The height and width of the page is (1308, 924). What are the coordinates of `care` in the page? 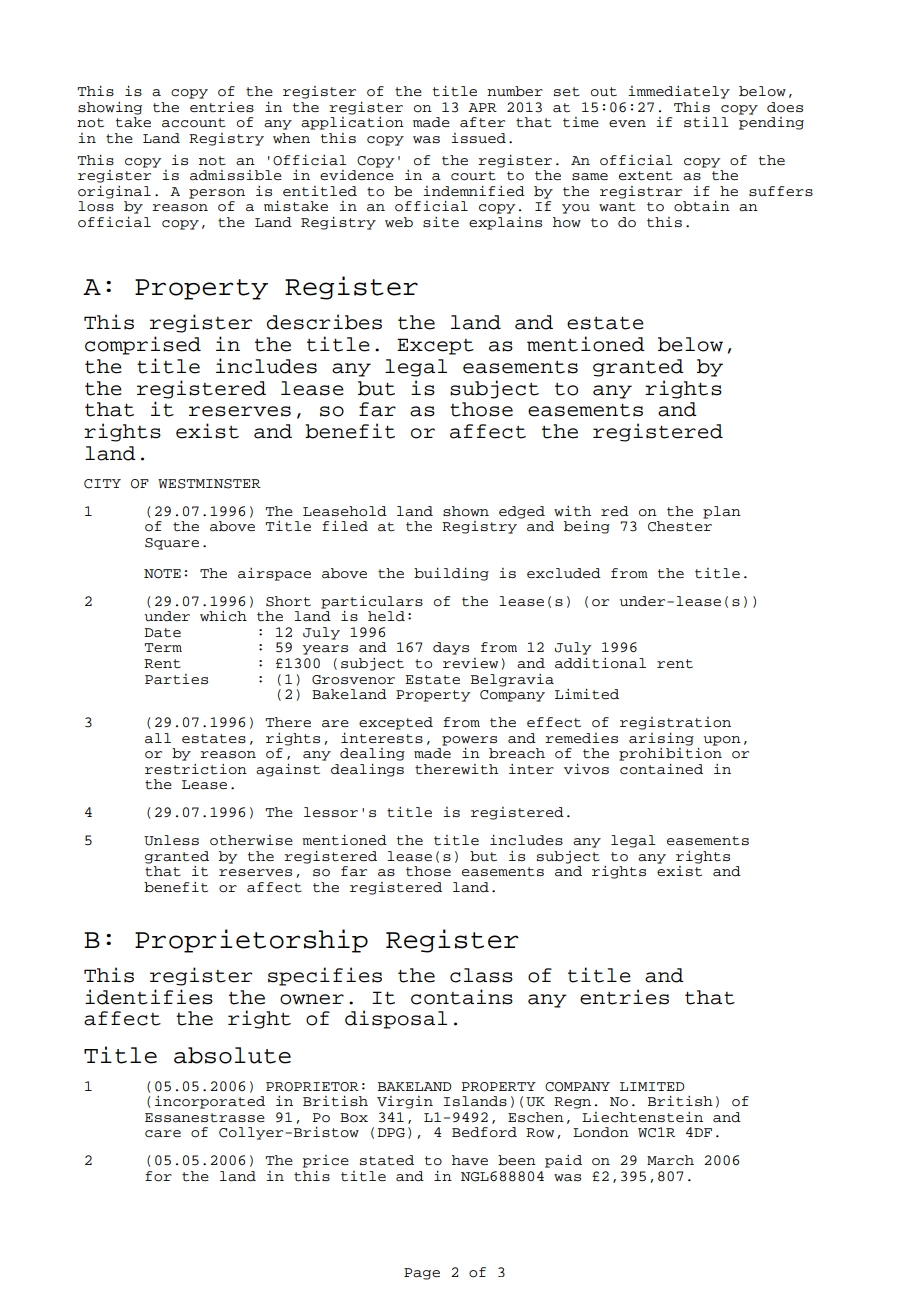 It's located at (163, 1134).
